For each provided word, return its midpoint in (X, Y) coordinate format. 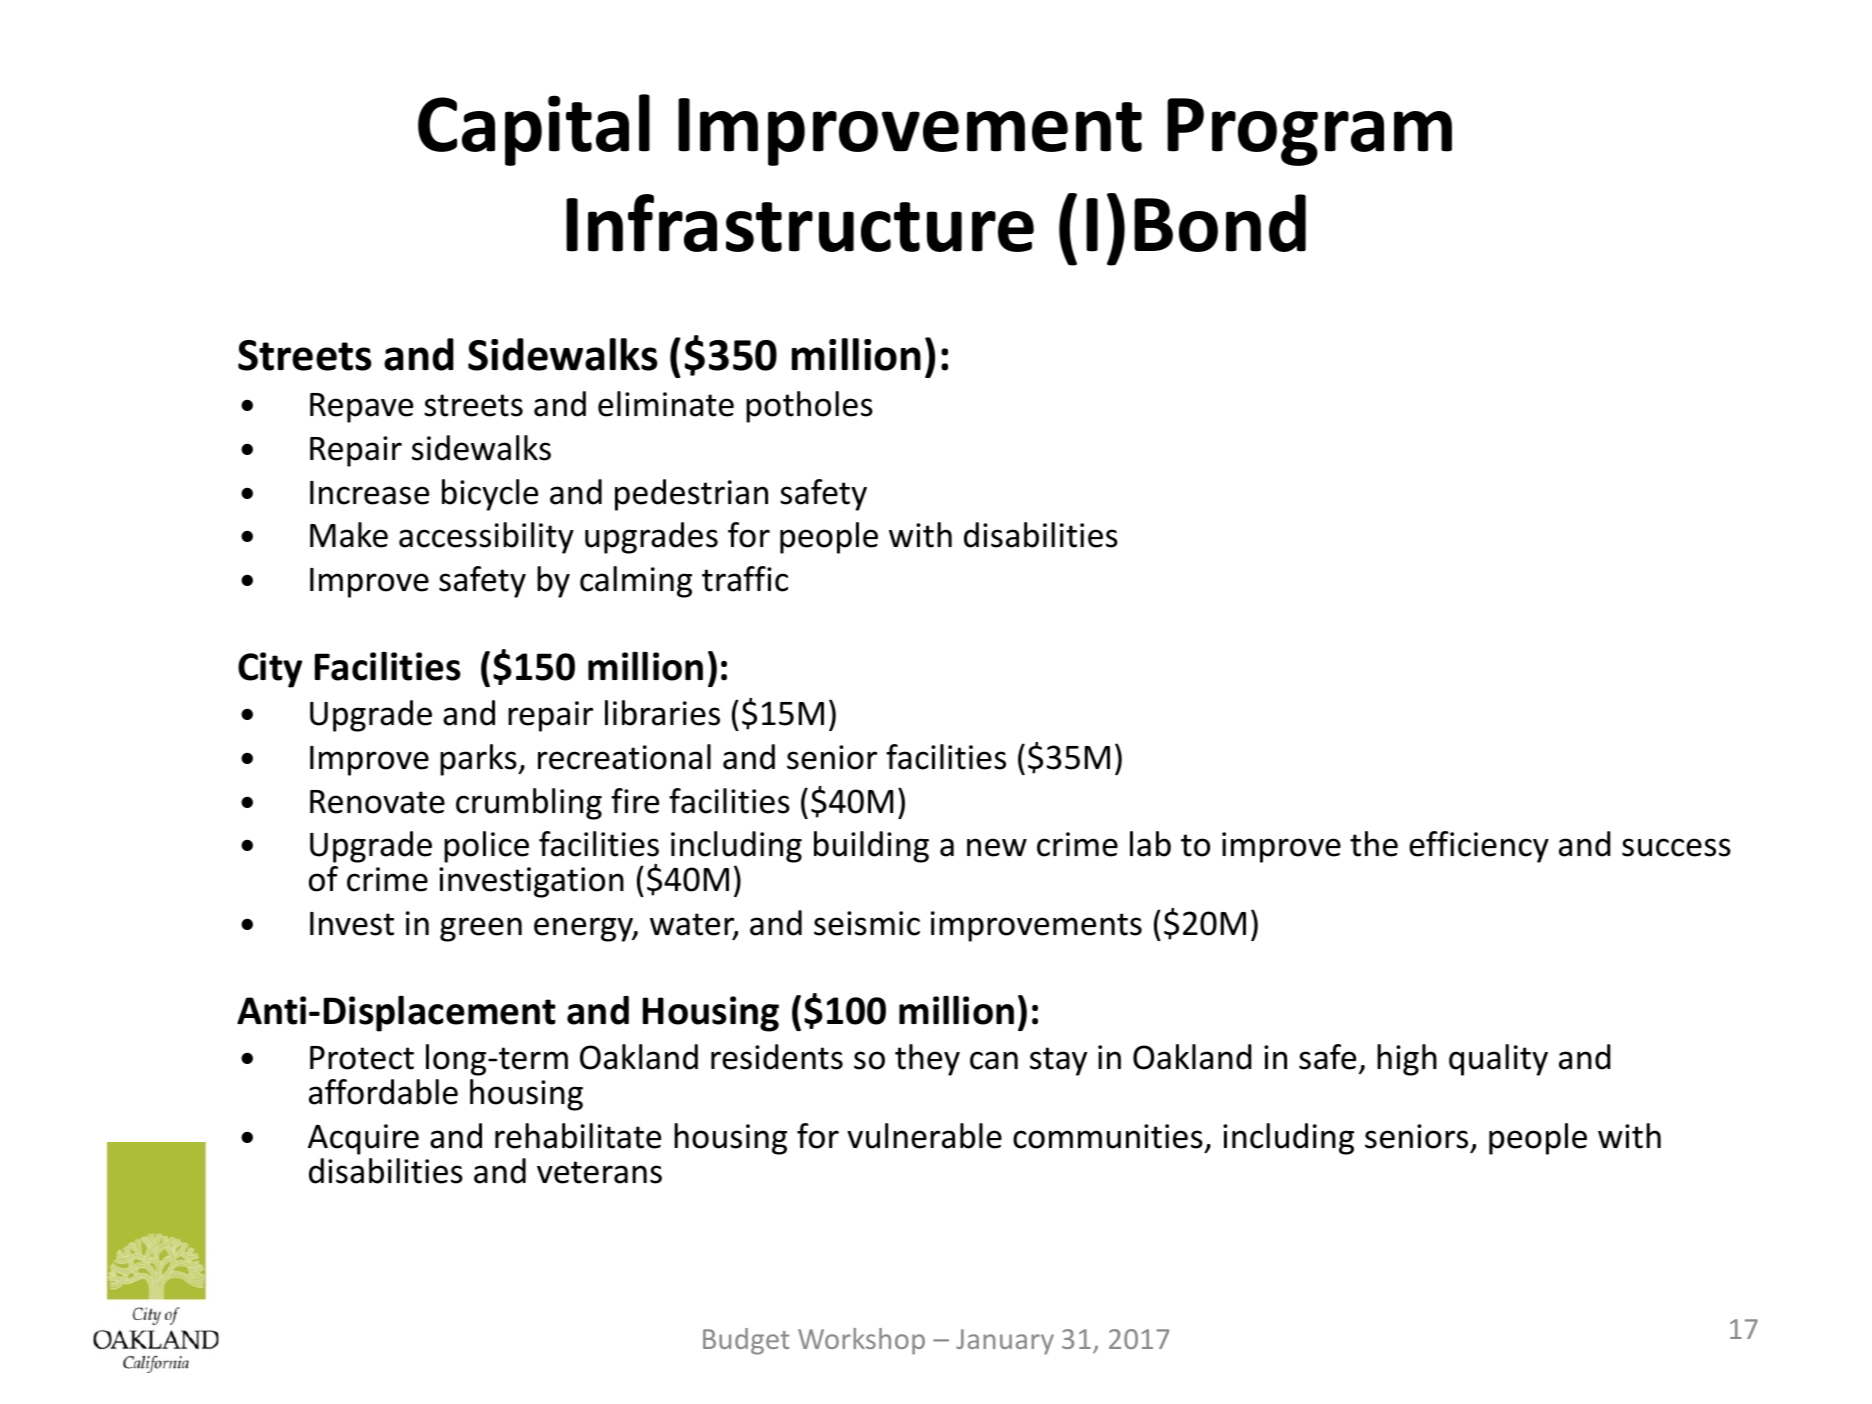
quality (1498, 1060)
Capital (534, 130)
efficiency (1479, 847)
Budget (746, 1341)
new (997, 847)
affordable (383, 1092)
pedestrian (691, 495)
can (994, 1060)
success (1676, 847)
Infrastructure (800, 223)
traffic (745, 579)
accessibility (486, 538)
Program (1309, 132)
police (486, 847)
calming (636, 582)
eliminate (666, 404)
